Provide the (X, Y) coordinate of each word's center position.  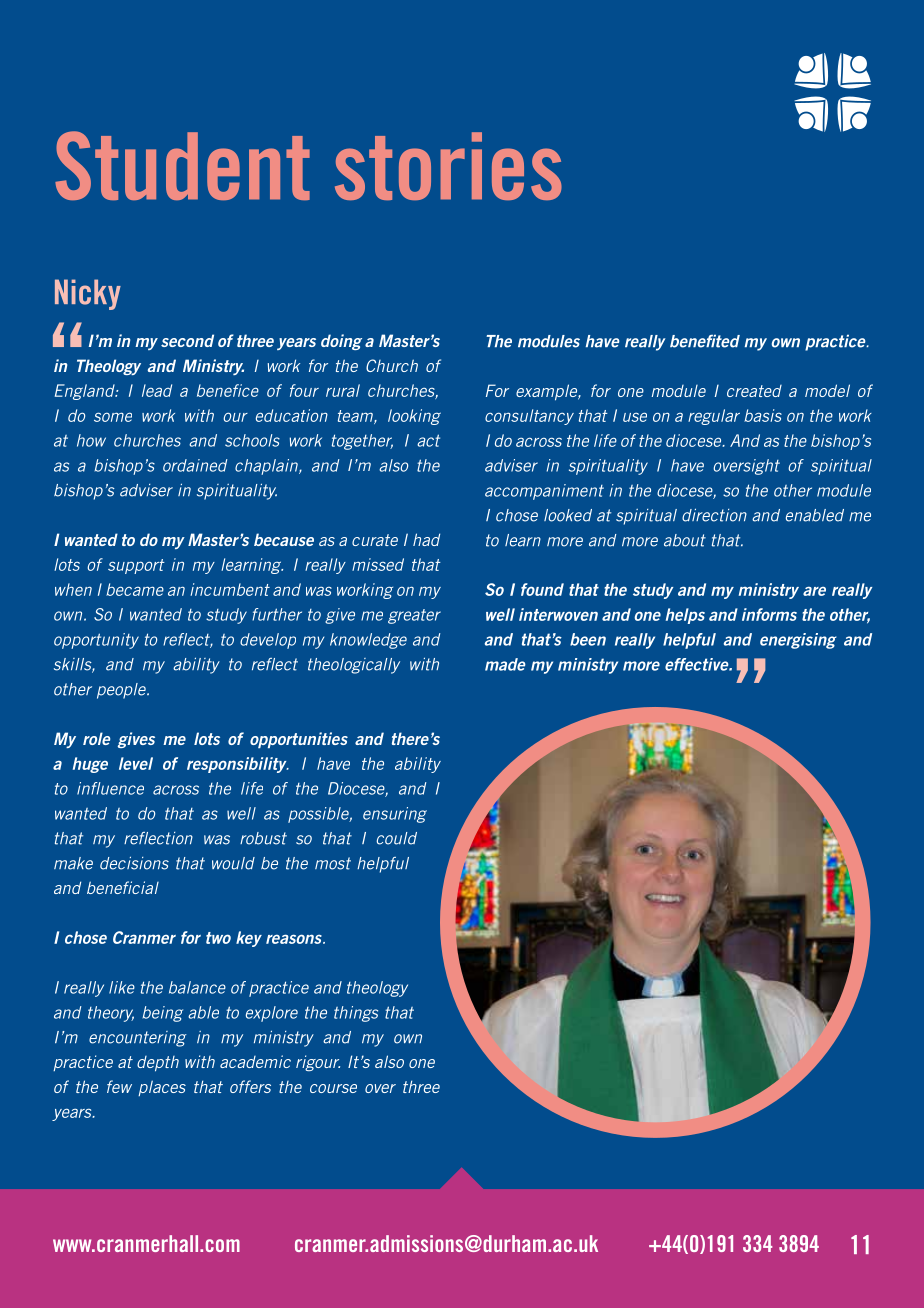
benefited (705, 341)
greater (414, 616)
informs (769, 614)
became (135, 589)
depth (158, 1064)
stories (448, 166)
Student (182, 165)
